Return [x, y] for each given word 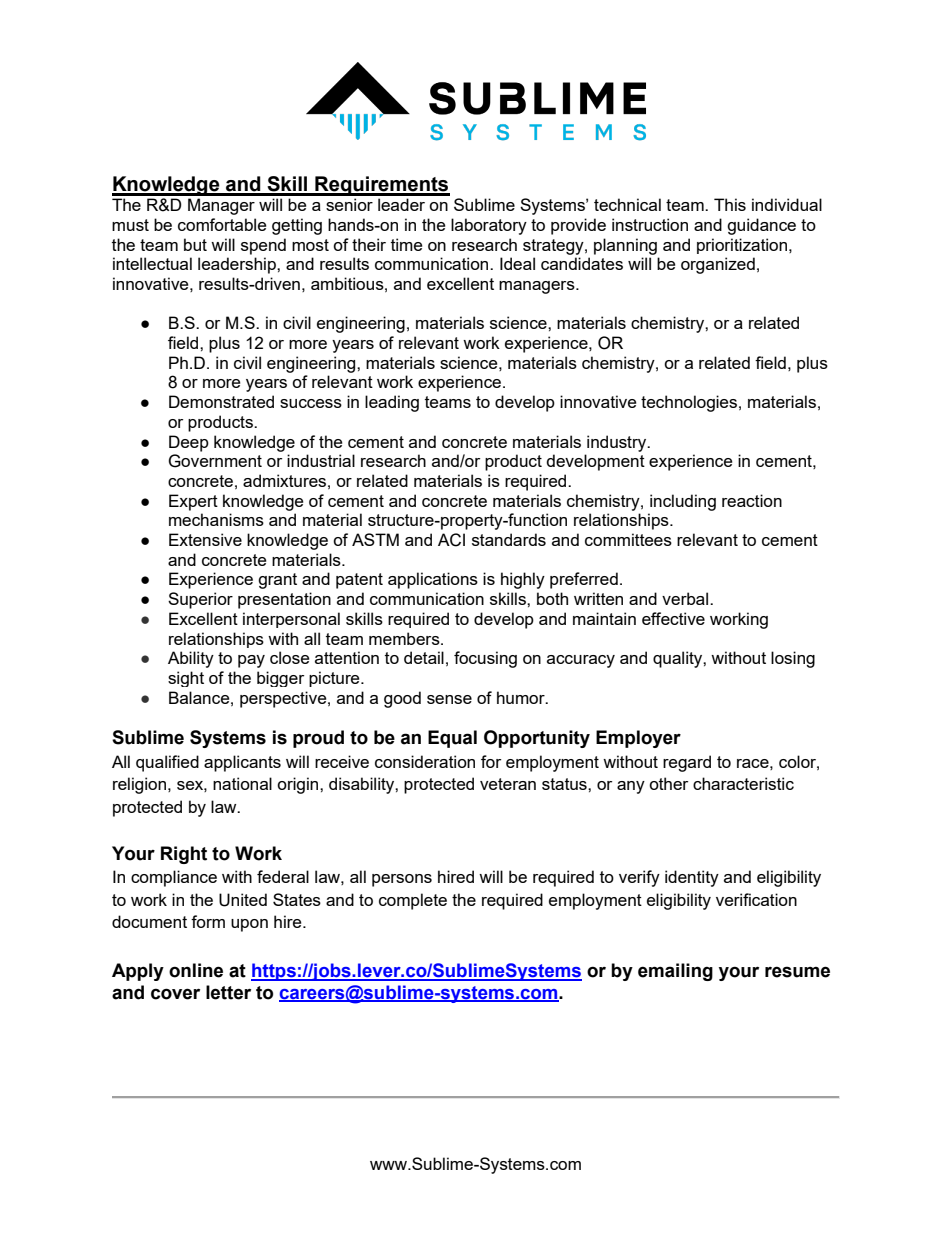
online [196, 970]
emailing [675, 972]
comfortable [222, 224]
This [730, 204]
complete [413, 901]
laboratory [489, 226]
